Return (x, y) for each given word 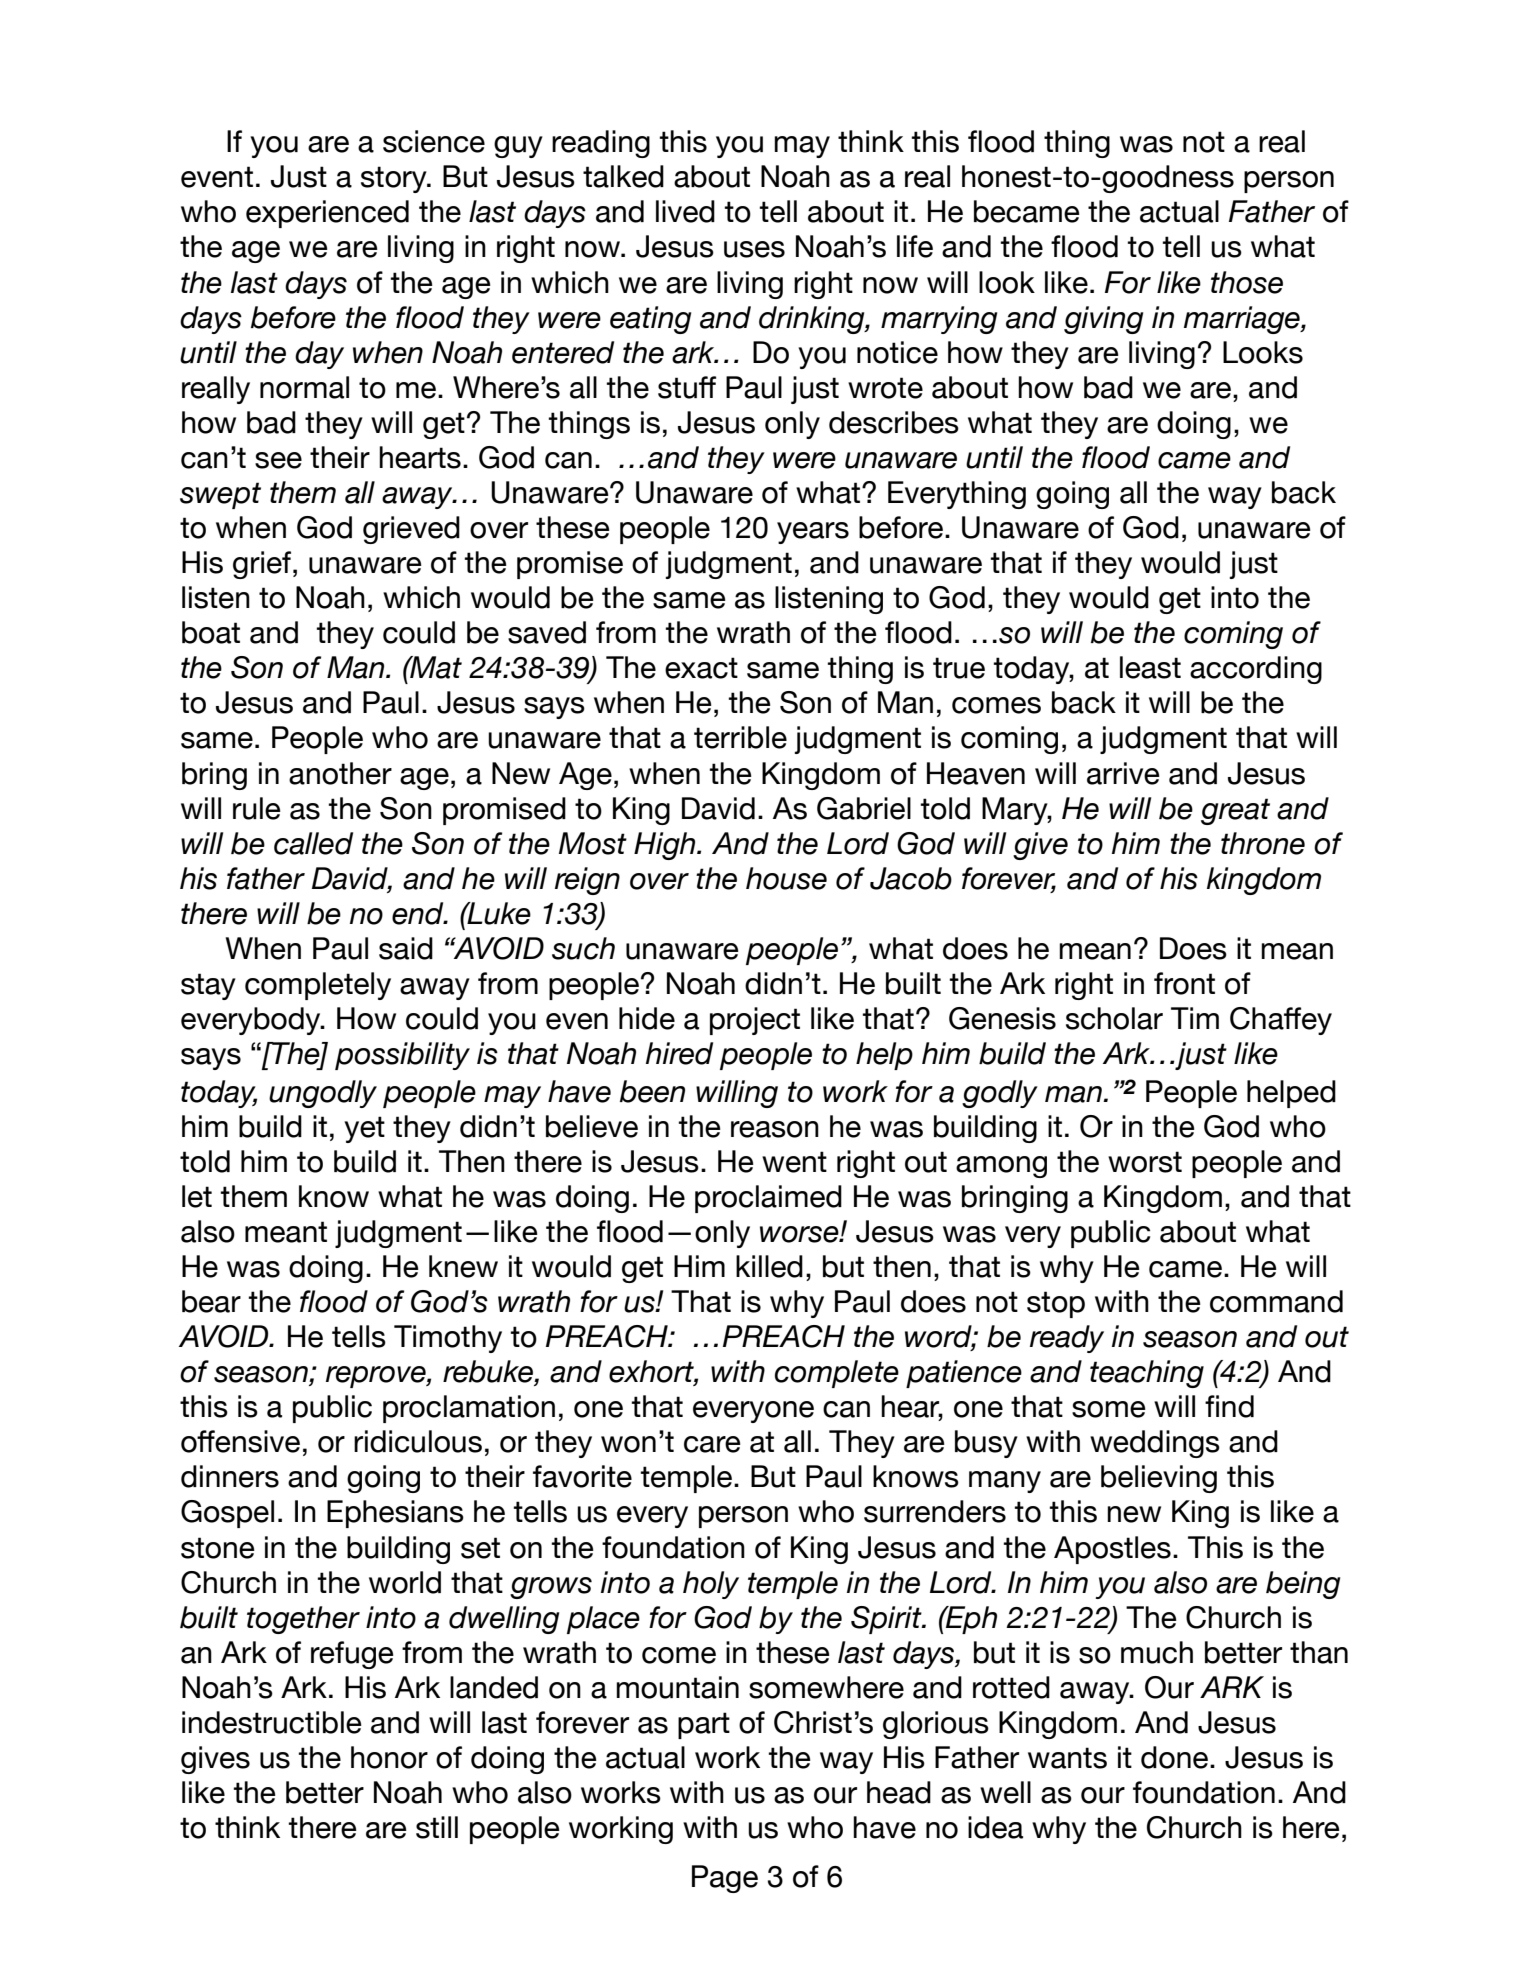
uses (754, 249)
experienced (327, 214)
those (1247, 282)
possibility (402, 1056)
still (437, 1827)
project (755, 1021)
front (1184, 983)
